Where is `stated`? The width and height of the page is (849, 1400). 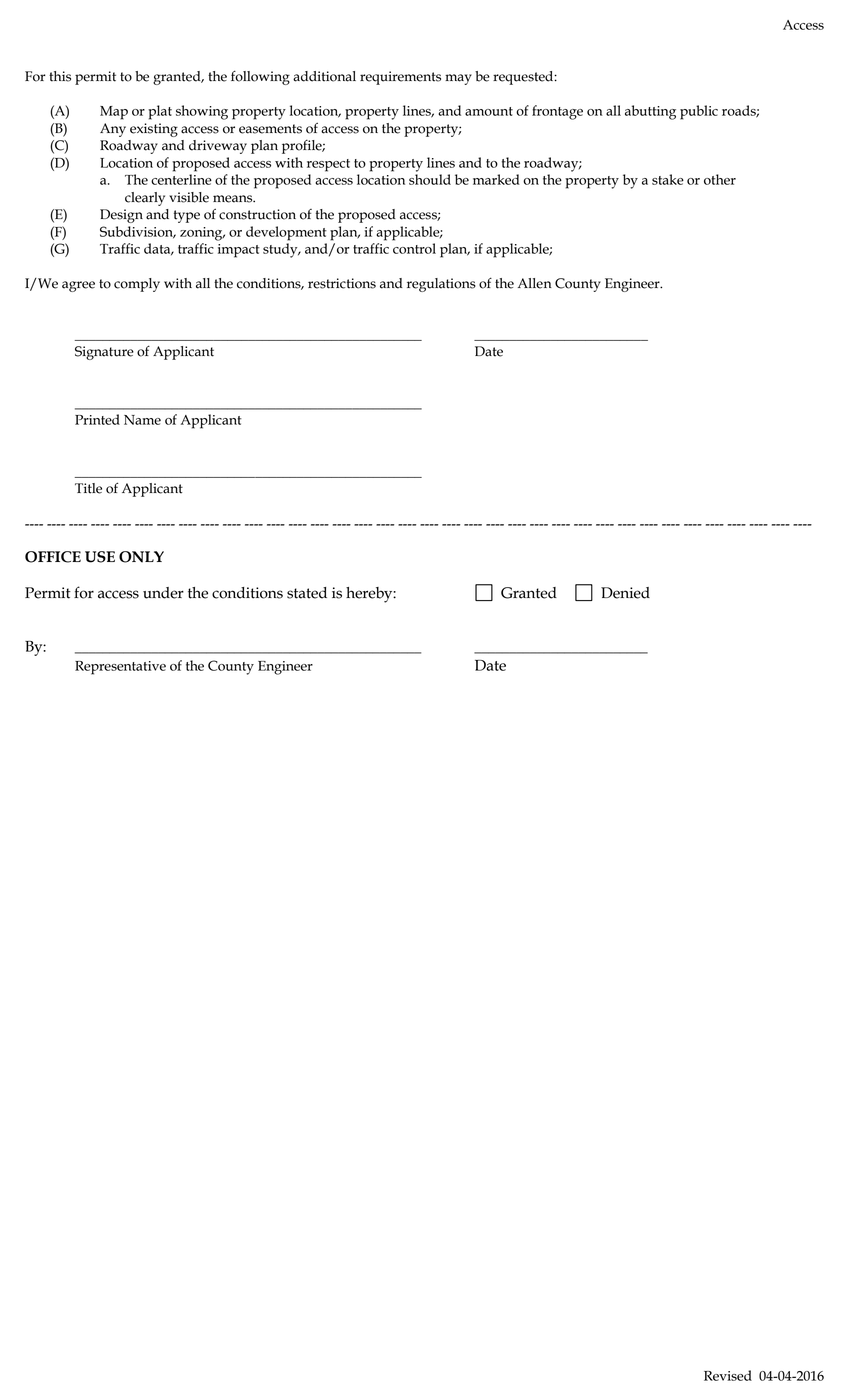 stated is located at coordinates (307, 593).
